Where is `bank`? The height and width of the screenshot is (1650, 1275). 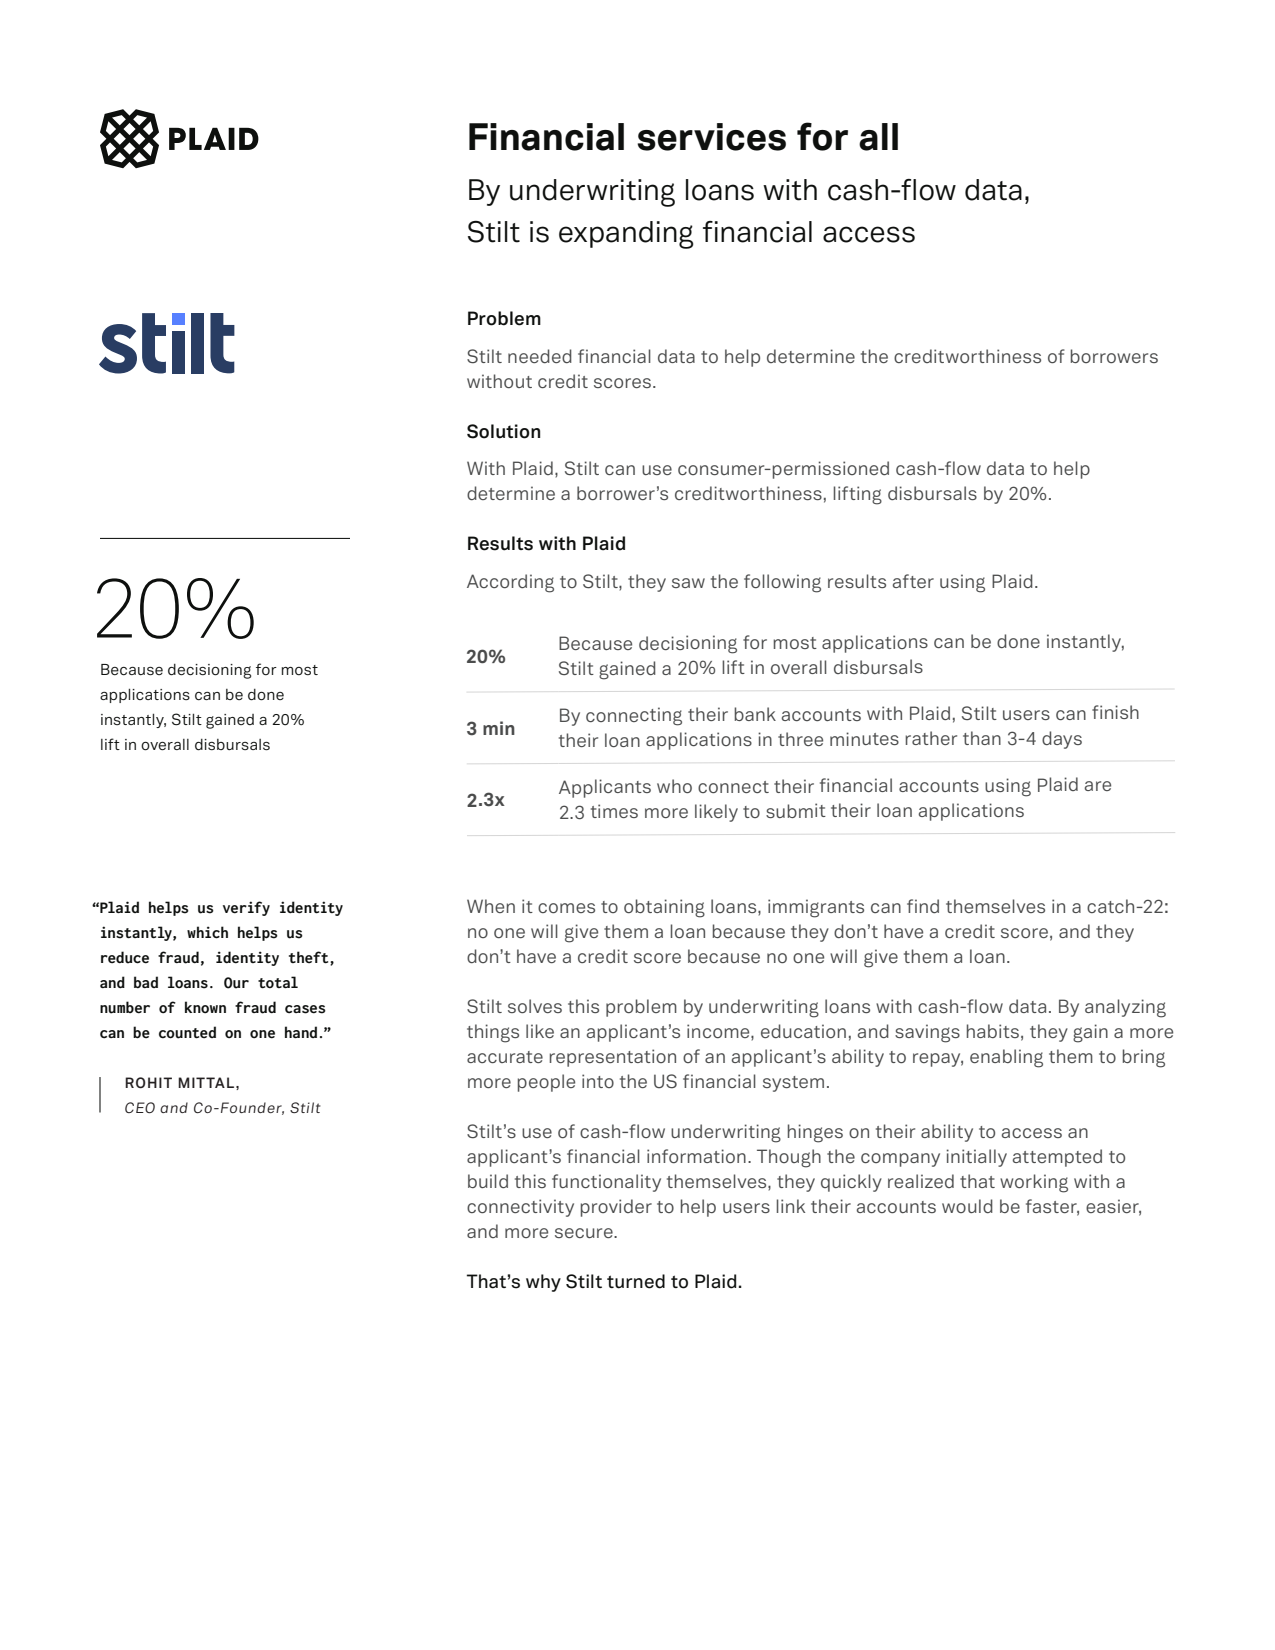 bank is located at coordinates (755, 714).
